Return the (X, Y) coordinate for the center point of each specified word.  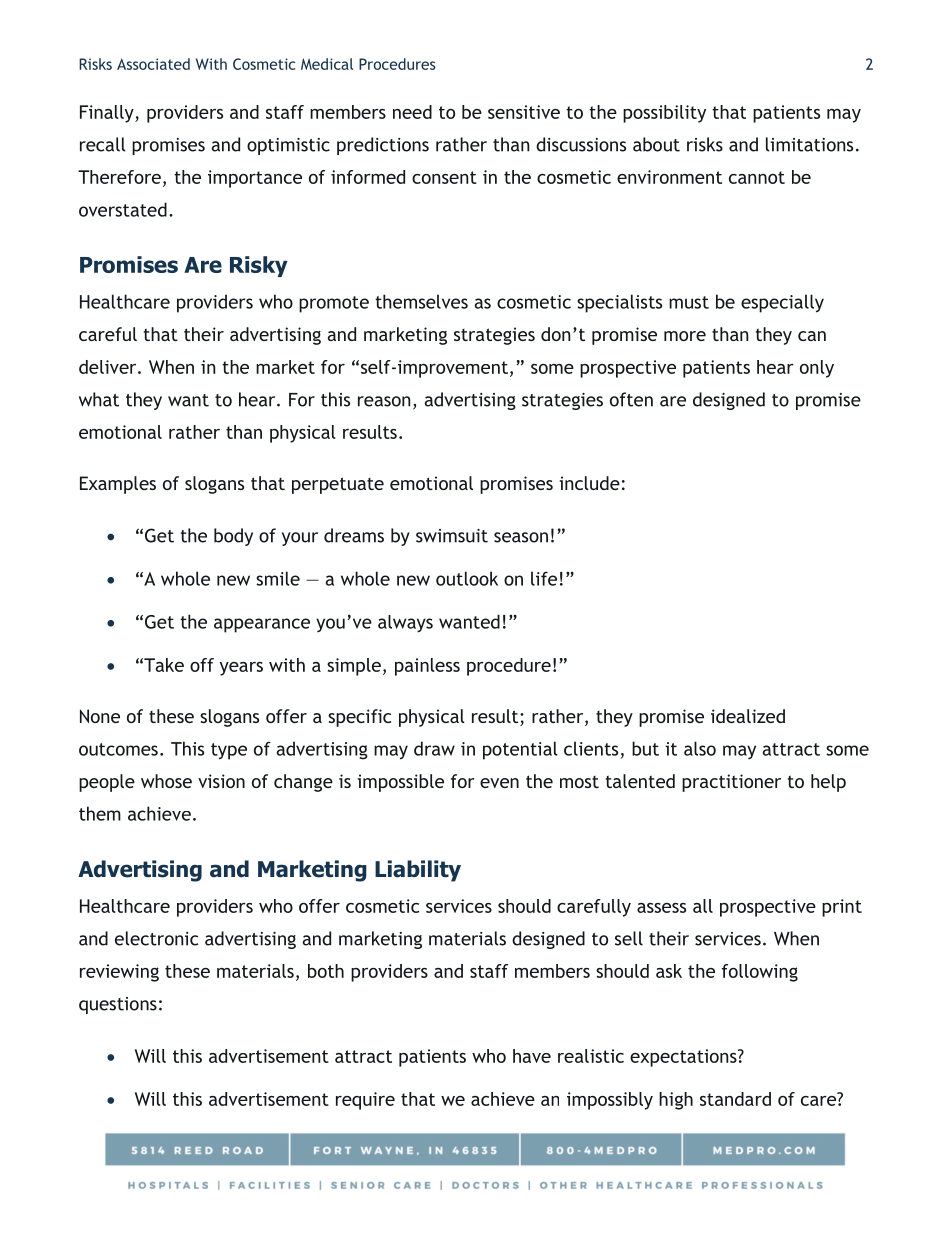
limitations (809, 144)
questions (118, 1005)
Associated (153, 64)
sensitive (524, 112)
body (233, 537)
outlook (467, 578)
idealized (748, 716)
